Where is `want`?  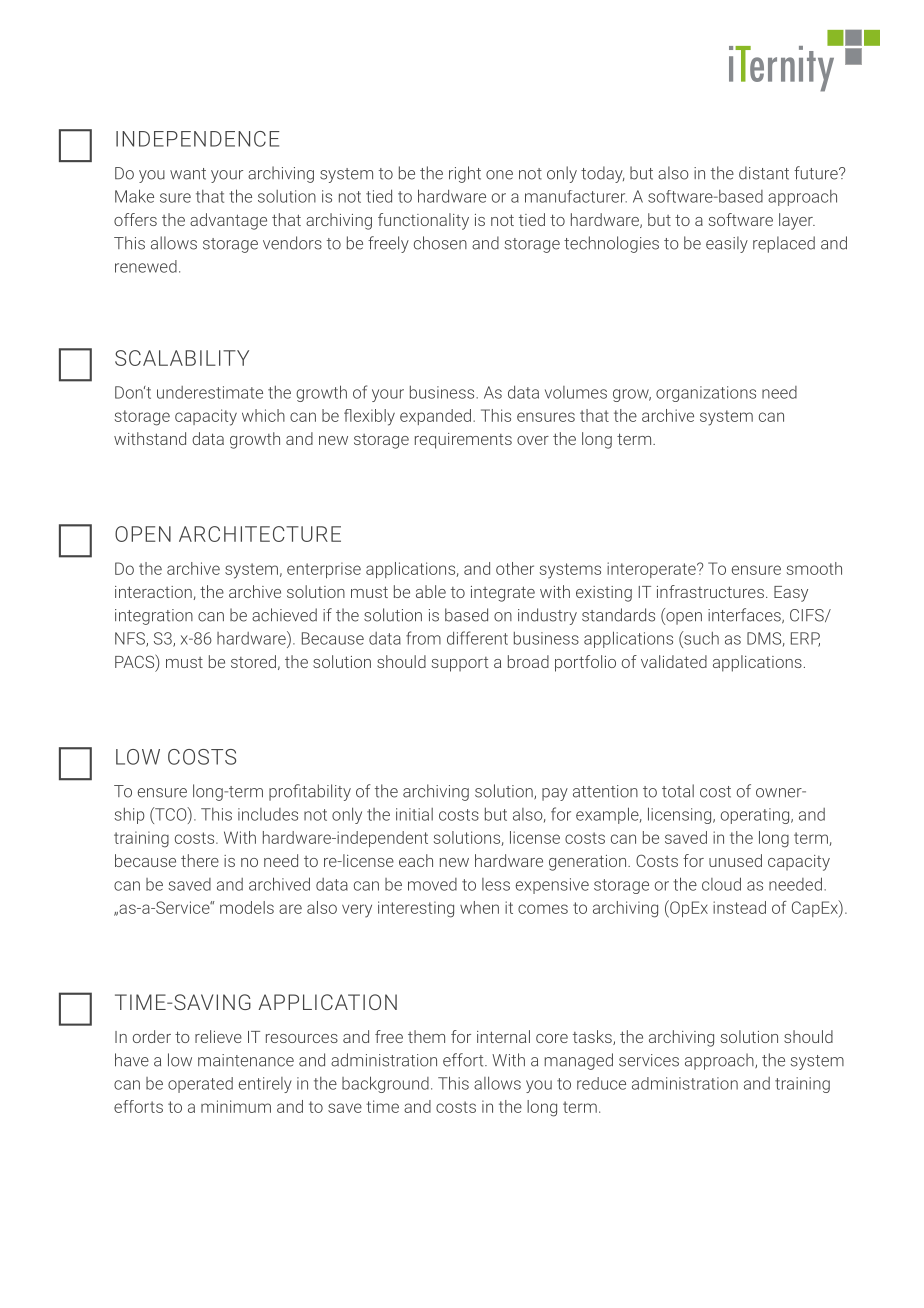 want is located at coordinates (188, 174).
